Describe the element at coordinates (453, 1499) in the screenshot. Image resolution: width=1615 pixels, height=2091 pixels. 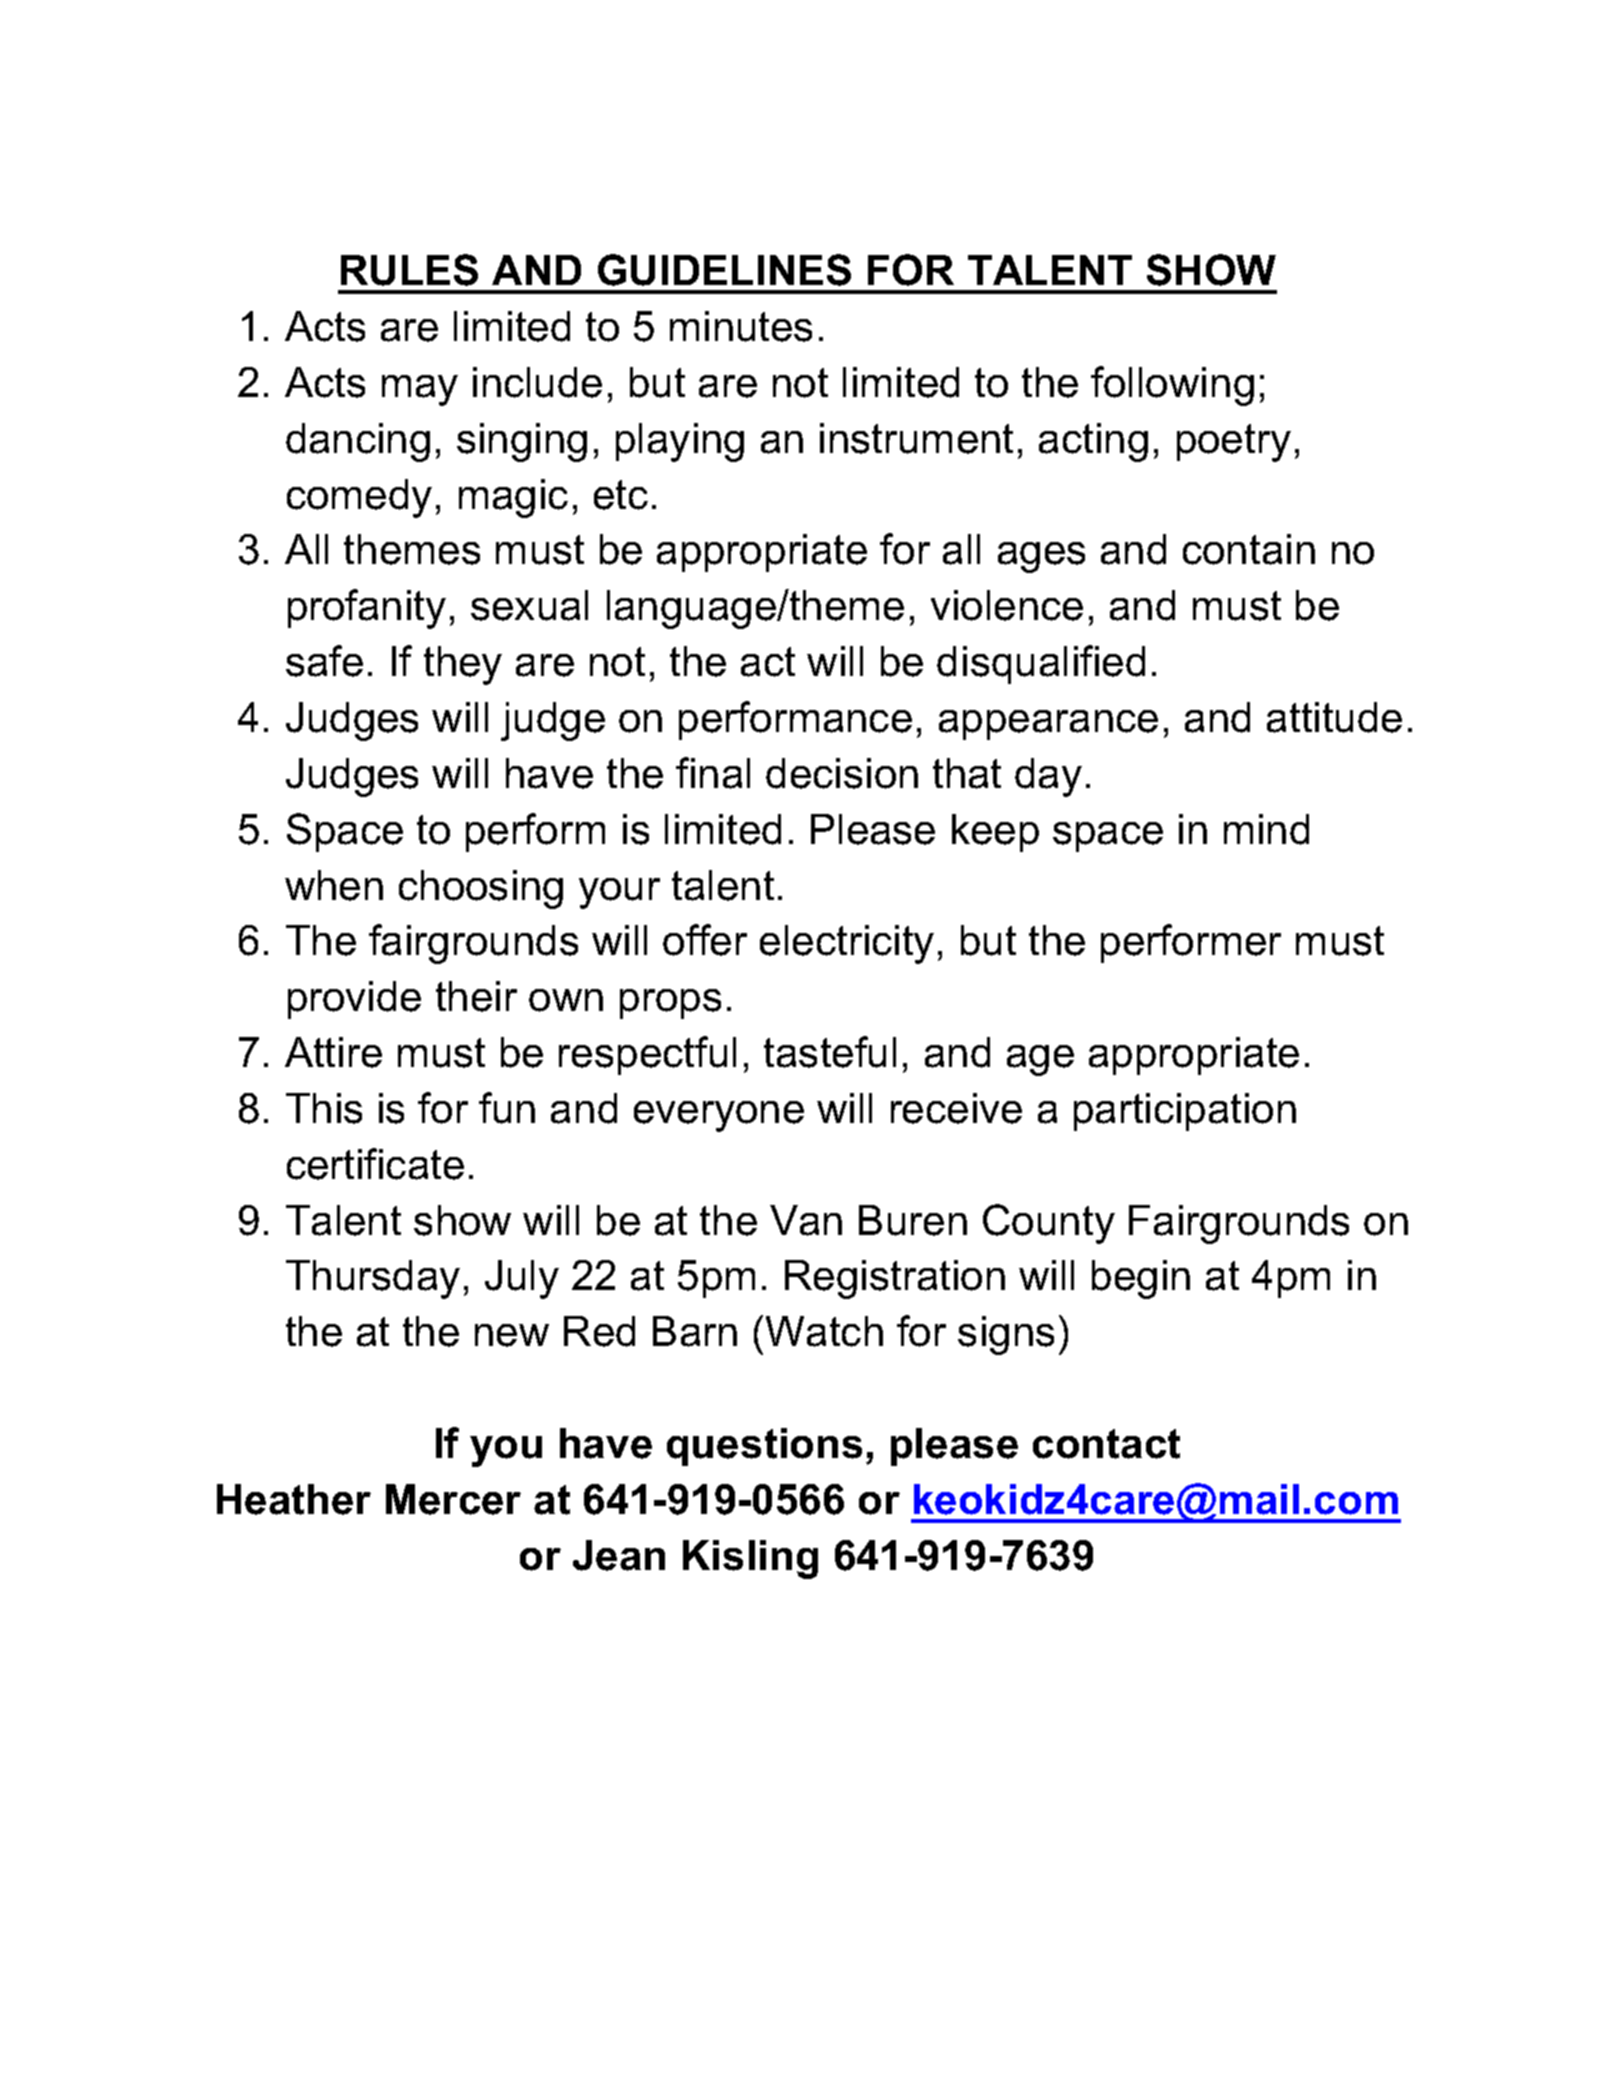
I see `Mercer` at that location.
